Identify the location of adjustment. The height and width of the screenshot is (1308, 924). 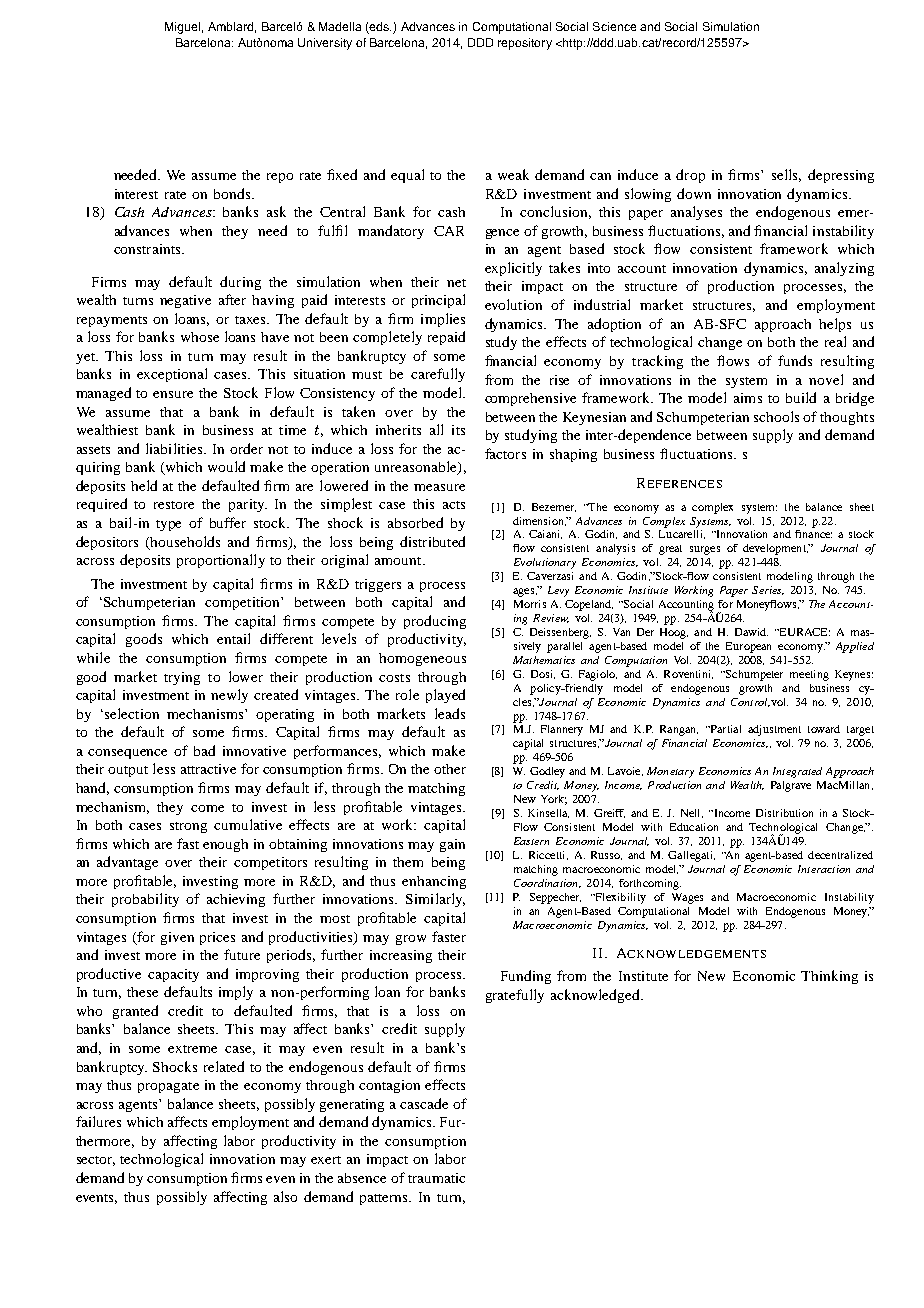
(774, 730).
